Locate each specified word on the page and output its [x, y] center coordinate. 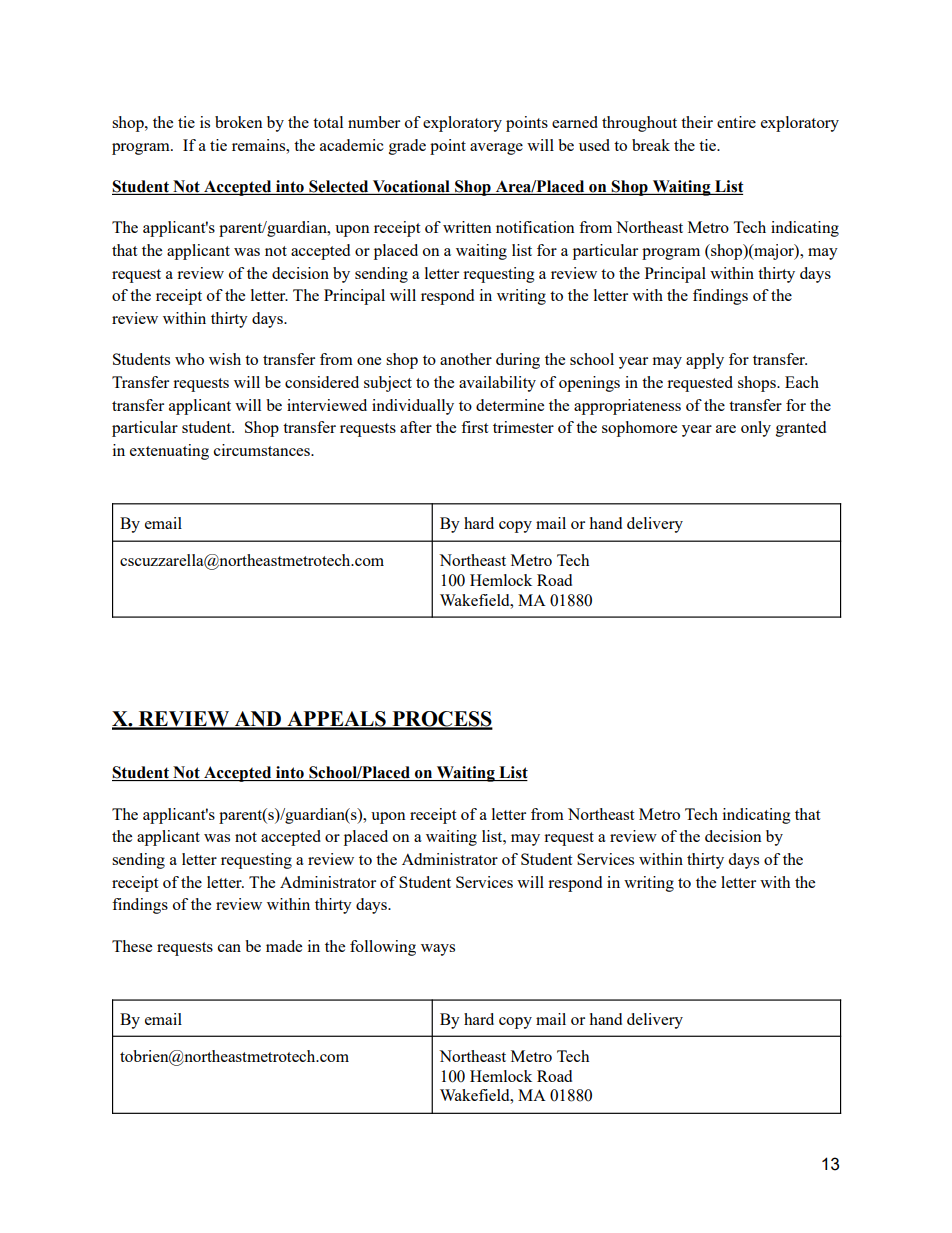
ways [438, 950]
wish [225, 359]
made [284, 946]
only [756, 429]
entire [736, 122]
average [496, 149]
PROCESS [441, 720]
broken [239, 122]
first [474, 427]
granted [801, 429]
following [383, 948]
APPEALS [336, 720]
